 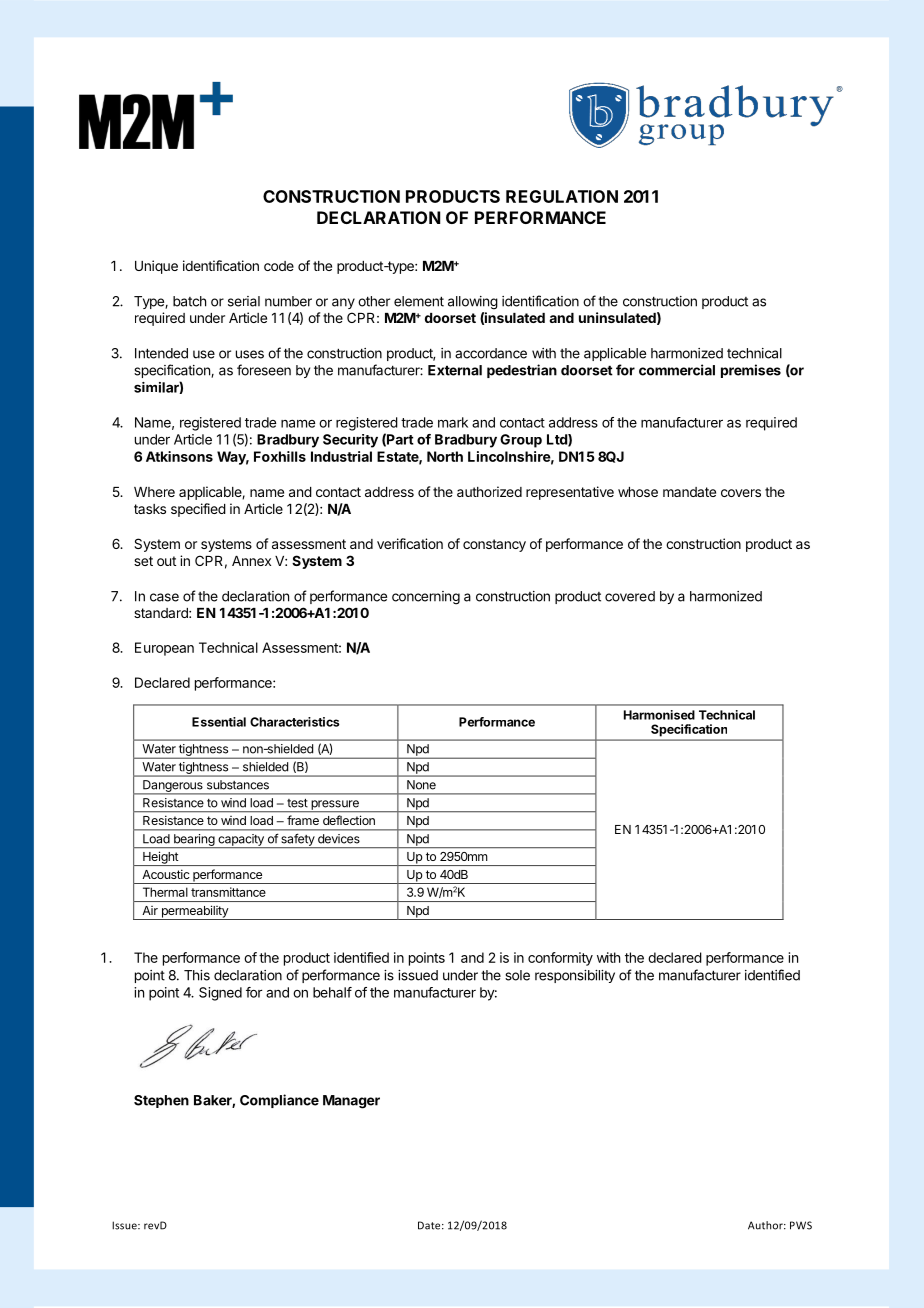 I want to click on REGULATION, so click(x=562, y=196).
